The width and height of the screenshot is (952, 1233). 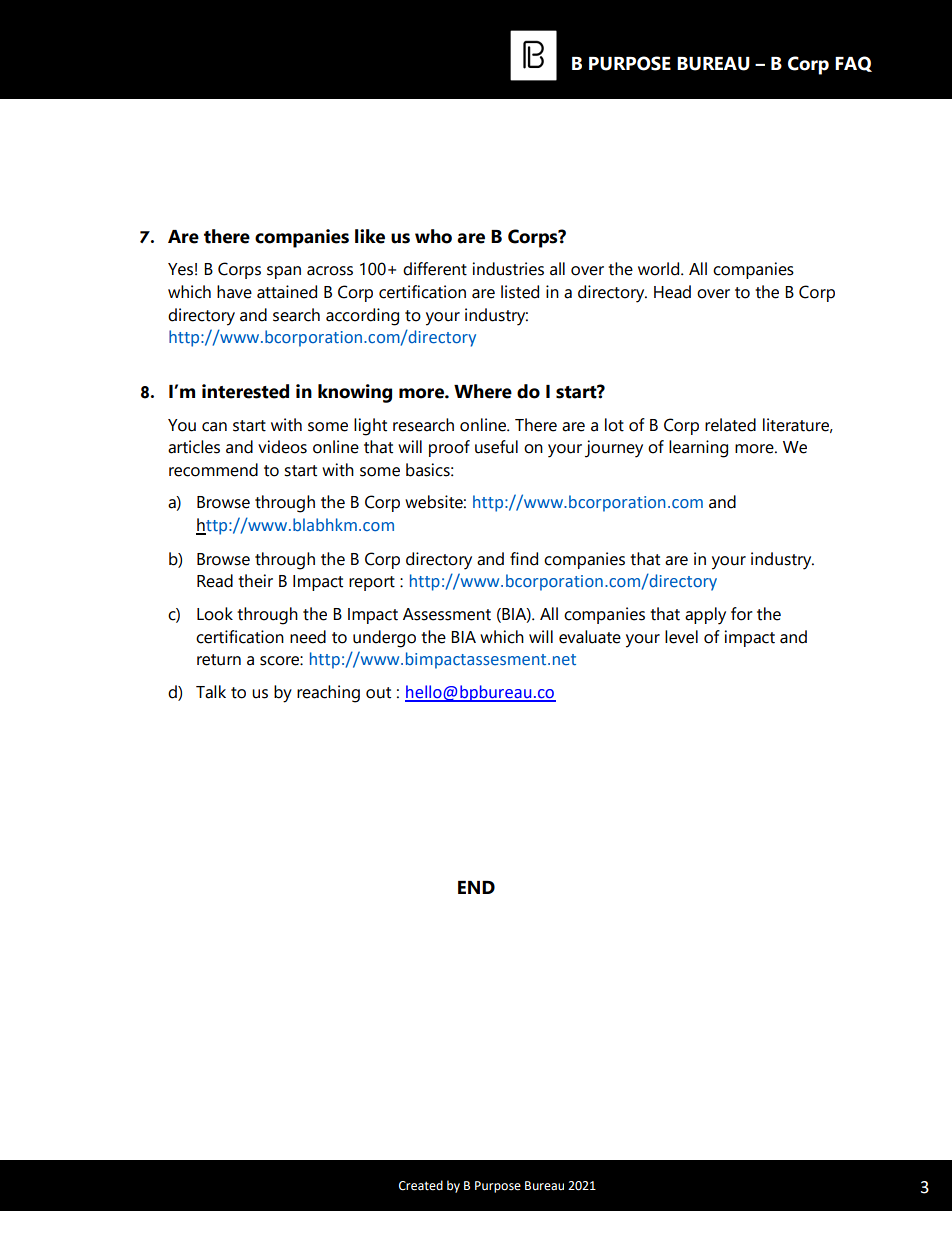 What do you see at coordinates (328, 694) in the screenshot?
I see `reaching` at bounding box center [328, 694].
